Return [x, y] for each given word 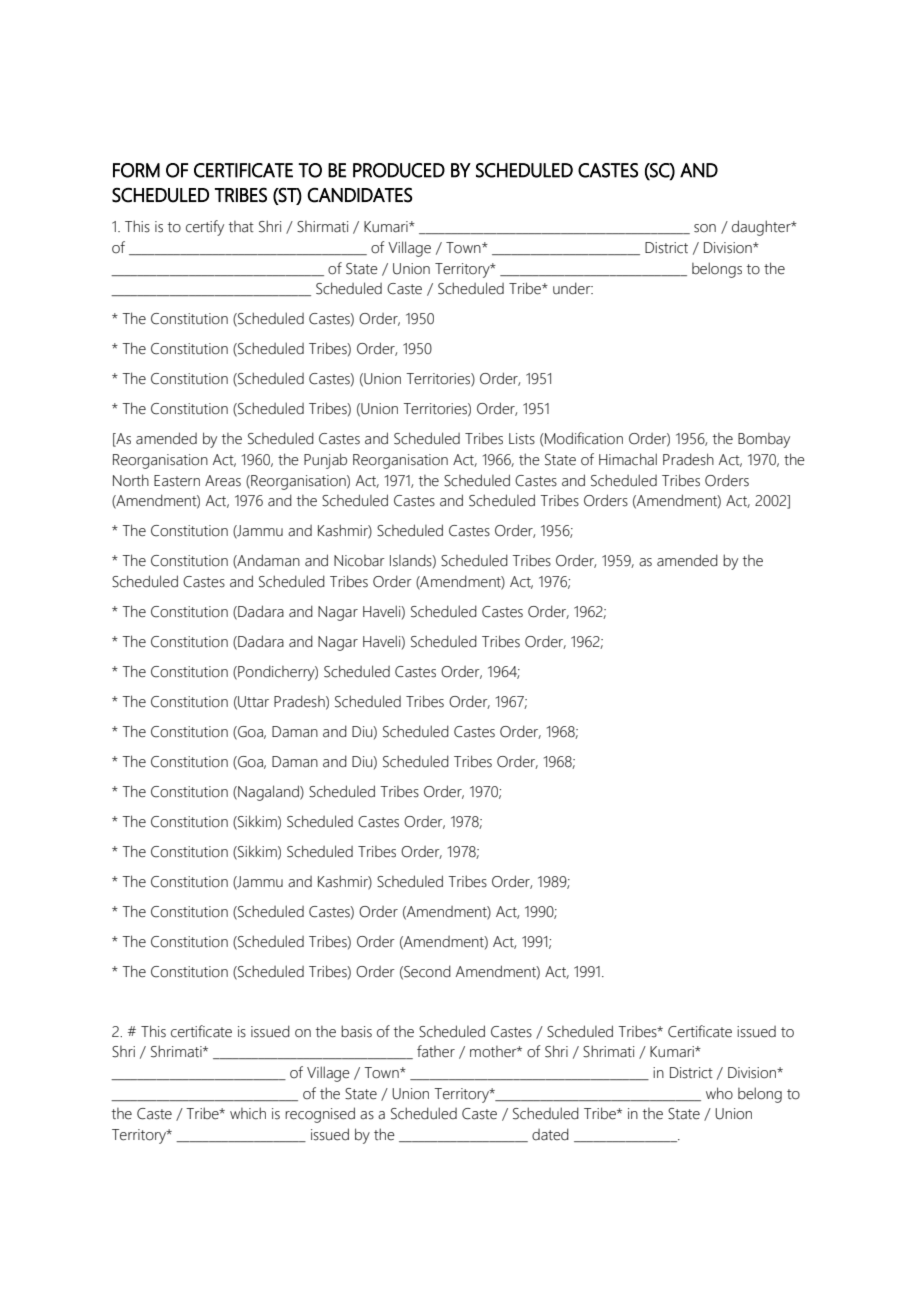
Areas [223, 481]
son [705, 228]
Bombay [764, 440]
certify [205, 228]
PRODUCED [399, 170]
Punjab [325, 461]
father [436, 1051]
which [248, 1113]
